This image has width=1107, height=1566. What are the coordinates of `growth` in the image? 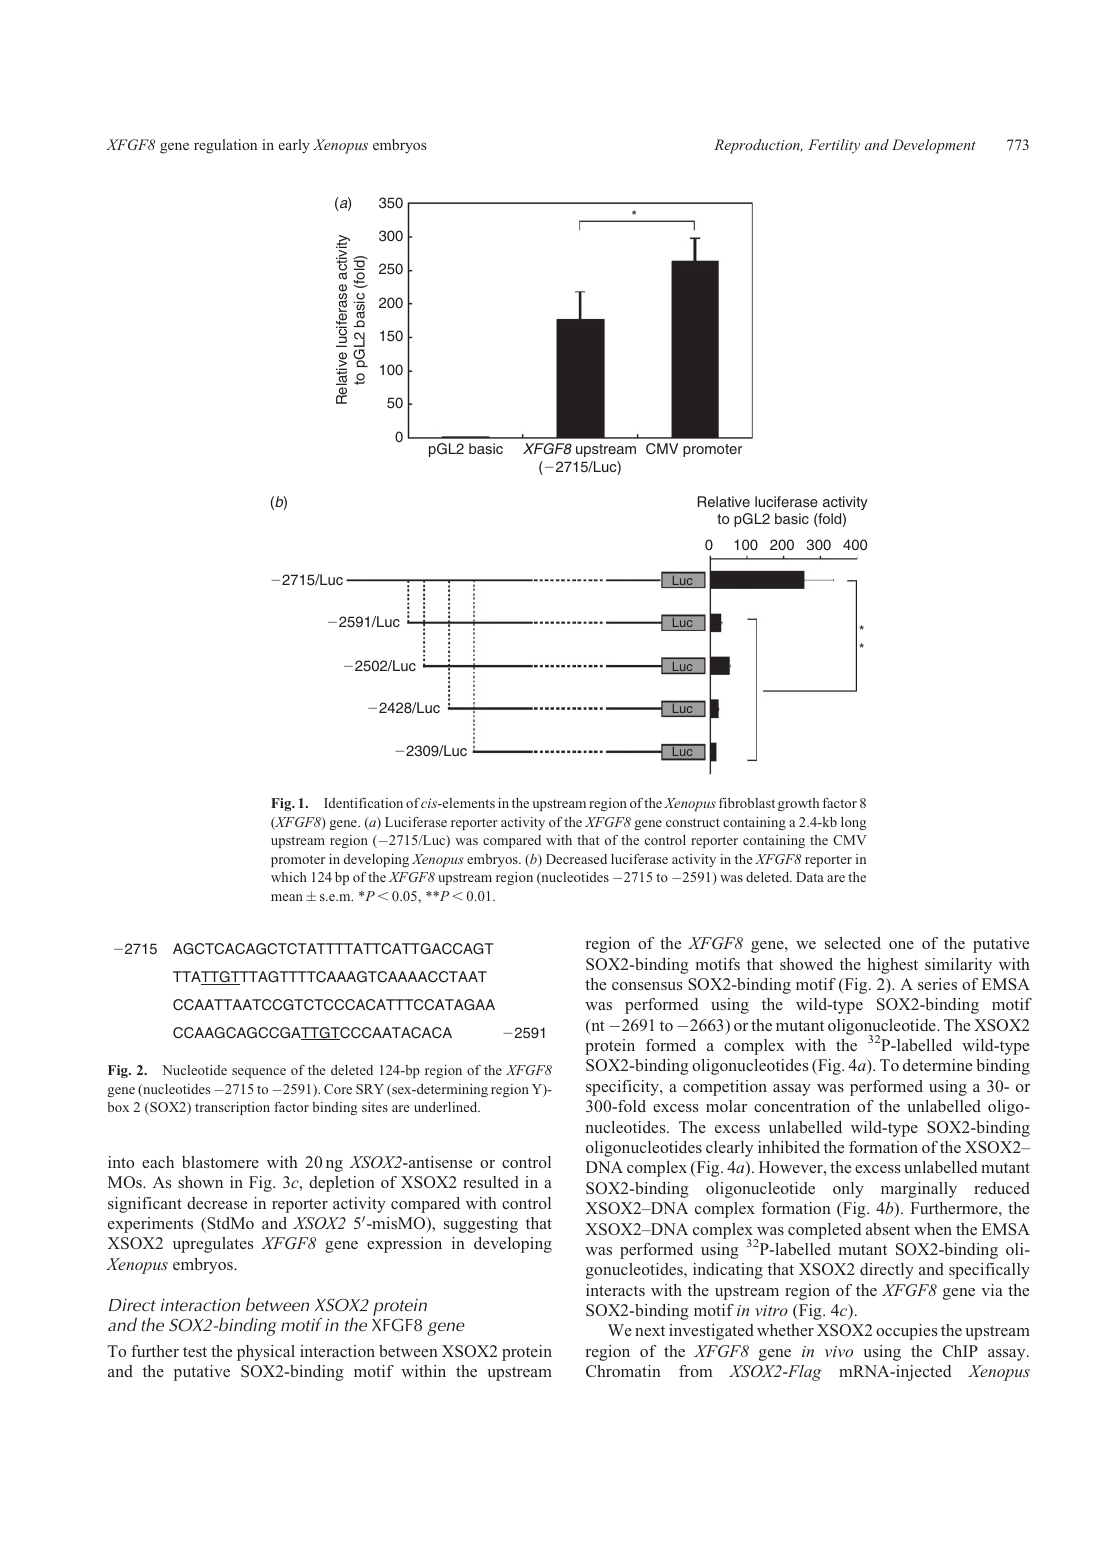 It's located at (798, 804).
